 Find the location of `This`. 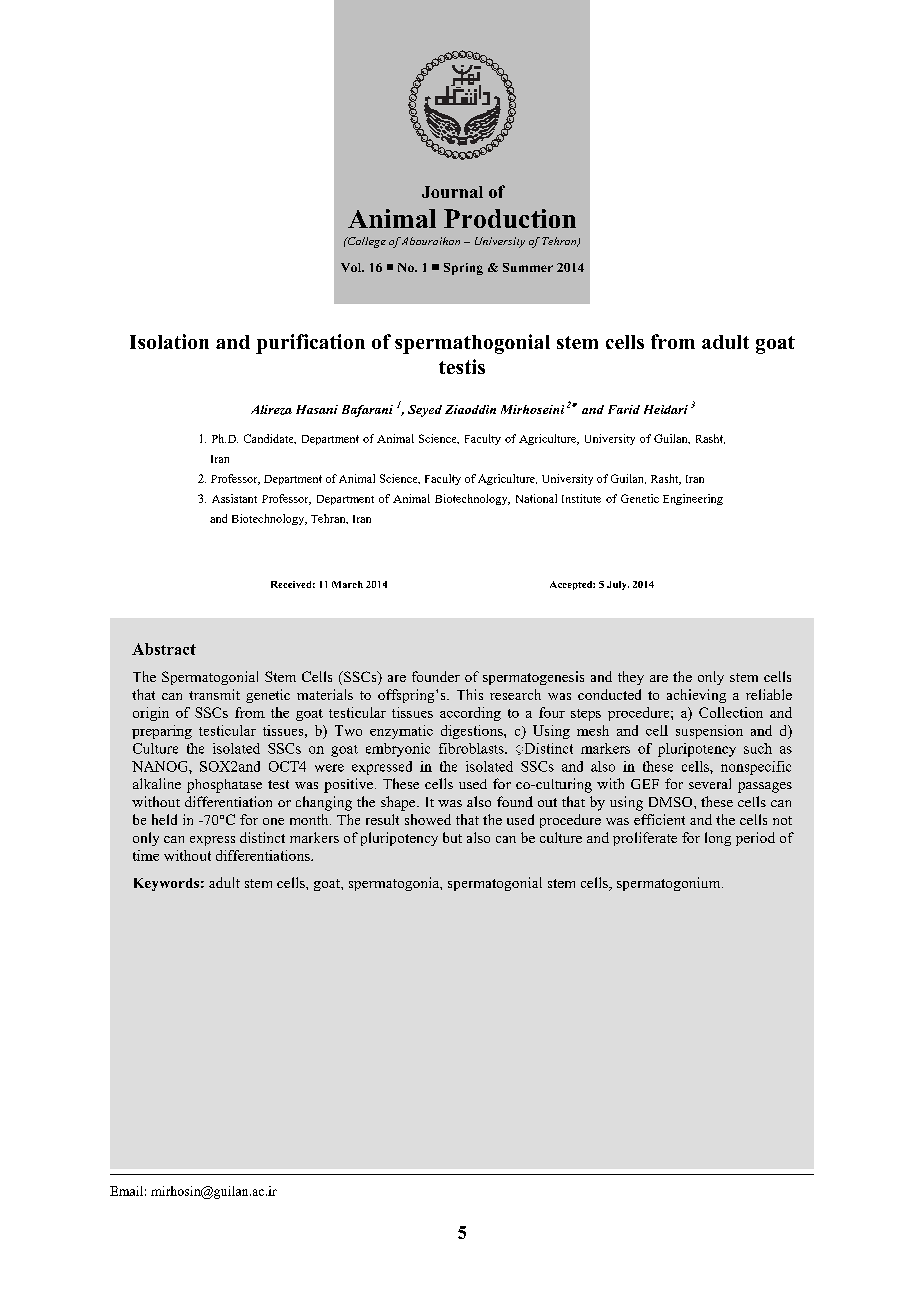

This is located at coordinates (470, 694).
